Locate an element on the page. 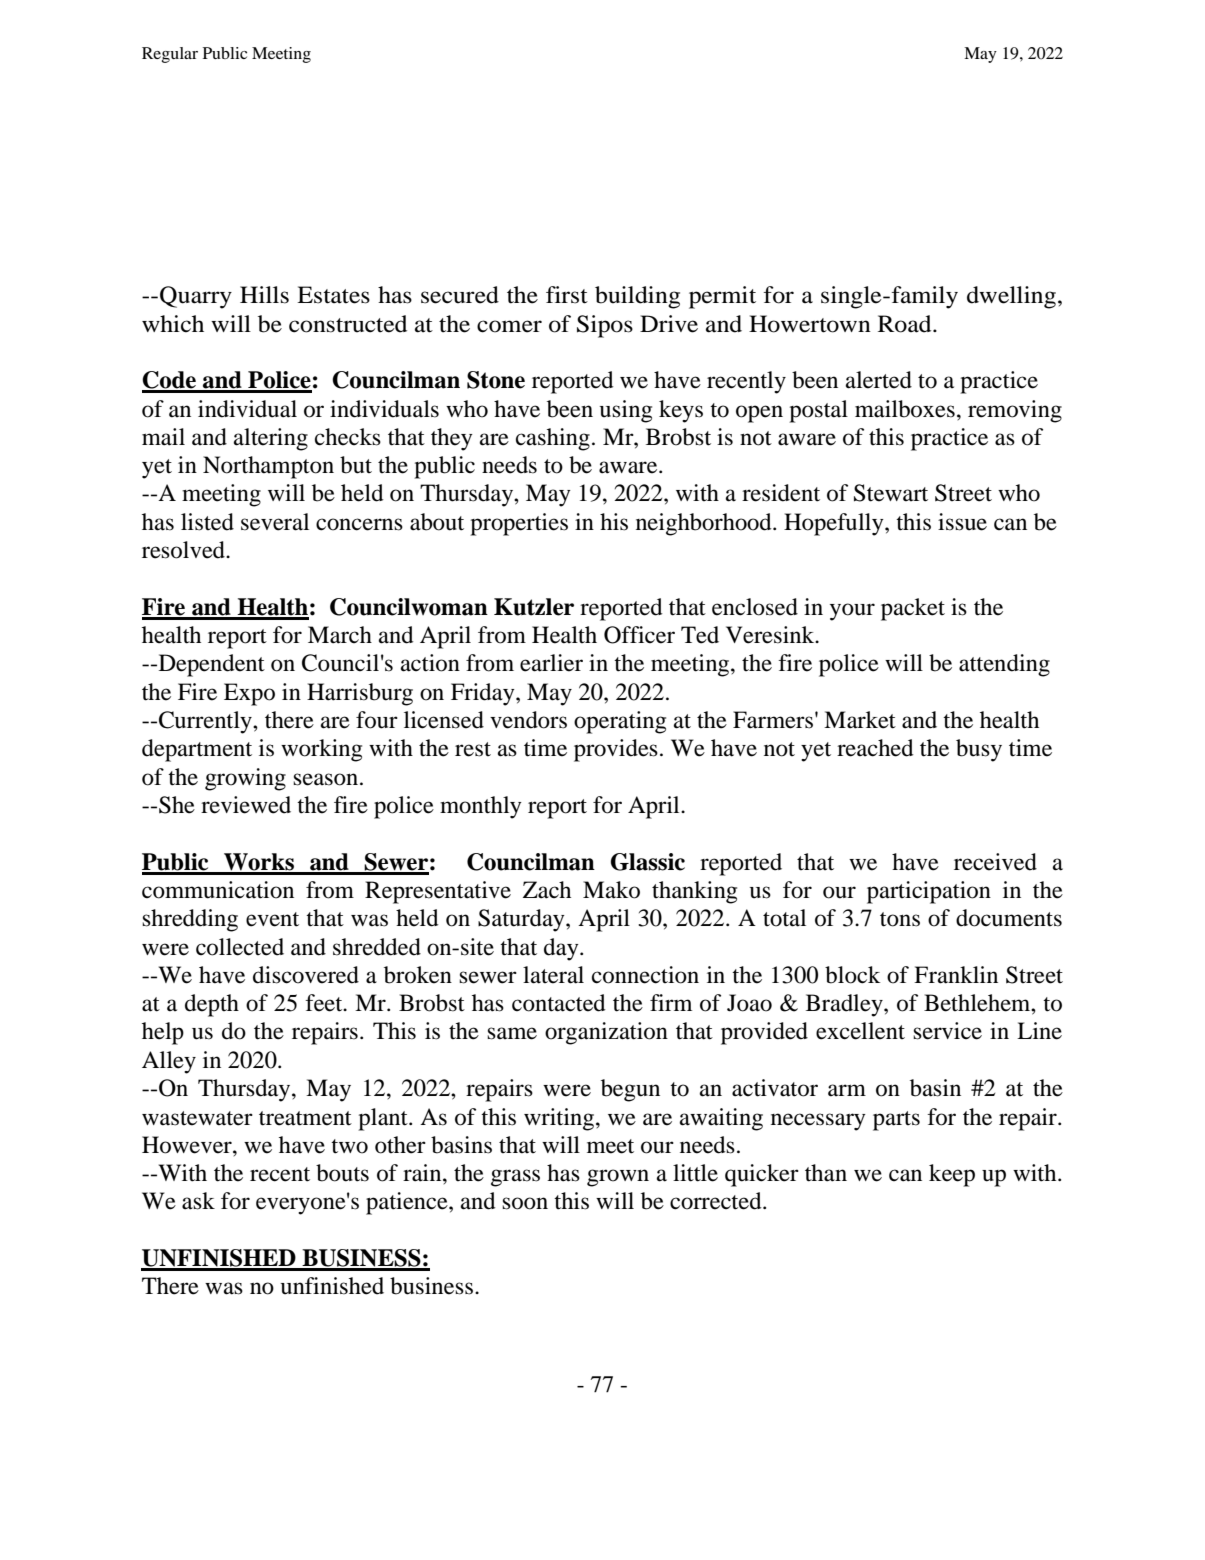 The height and width of the image is (1560, 1205). packet is located at coordinates (913, 609).
